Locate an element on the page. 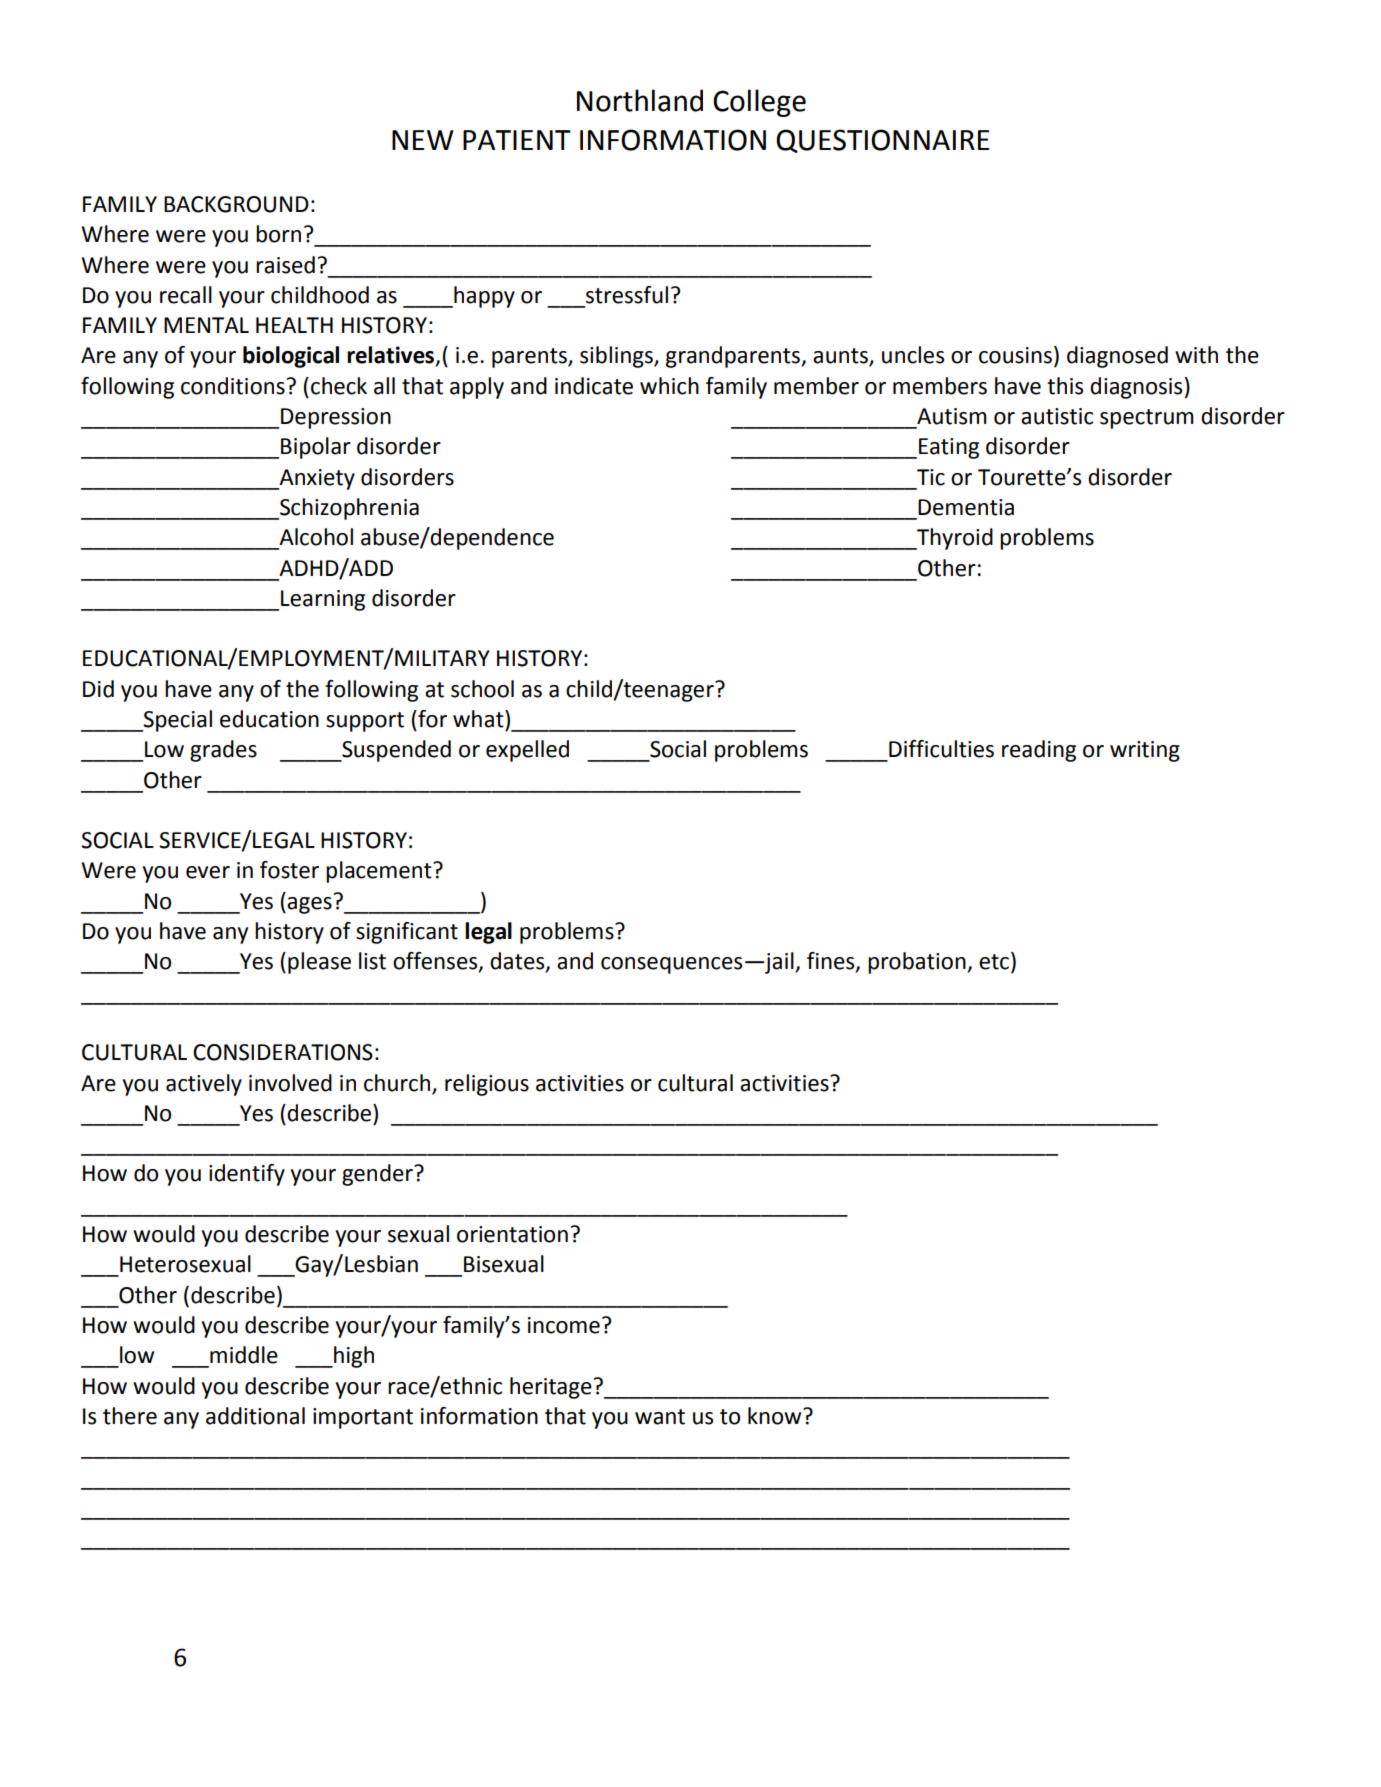 This image has height=1787, width=1381. additional is located at coordinates (255, 1416).
